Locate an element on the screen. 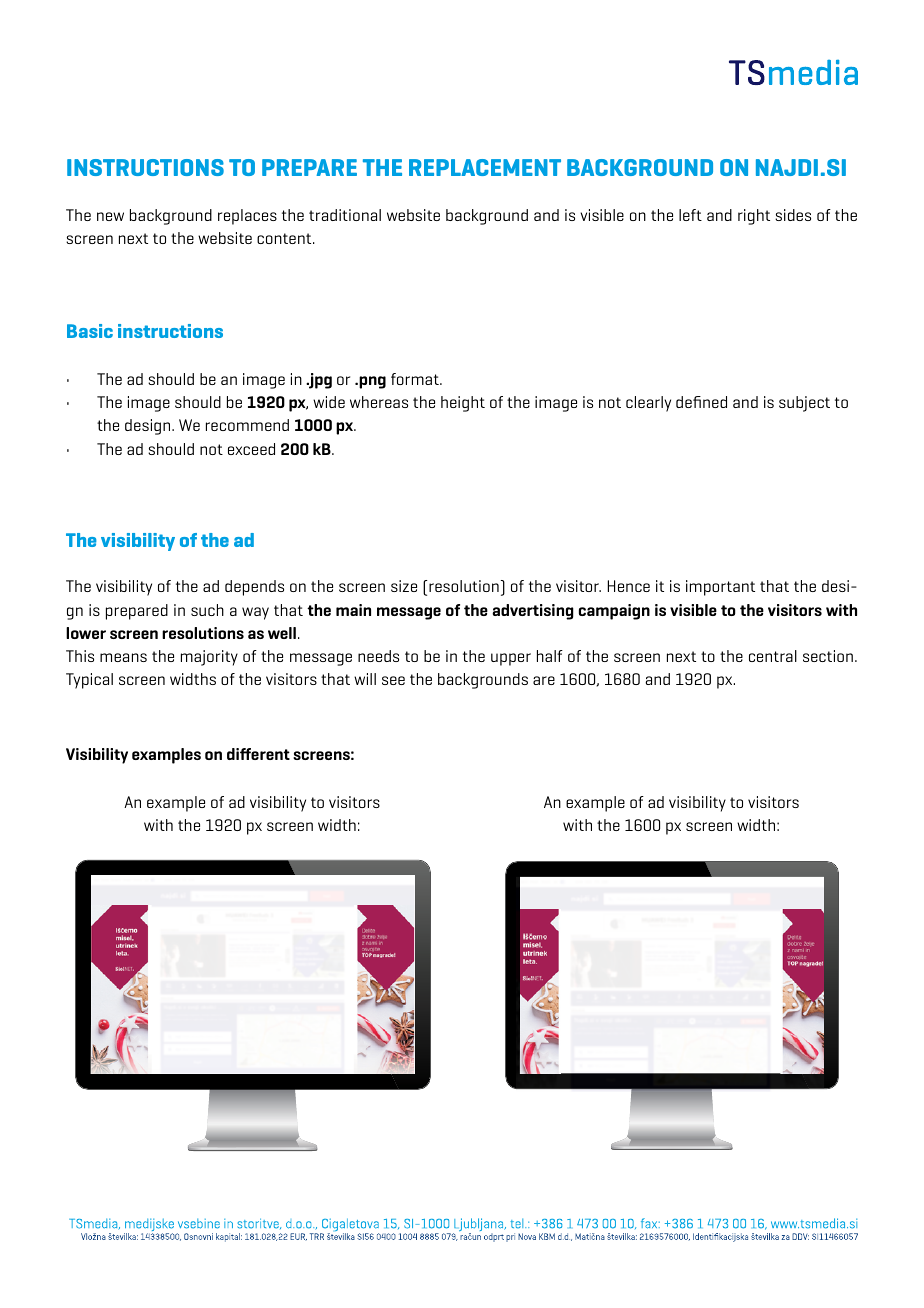 This screenshot has width=924, height=1308. subject is located at coordinates (804, 404).
